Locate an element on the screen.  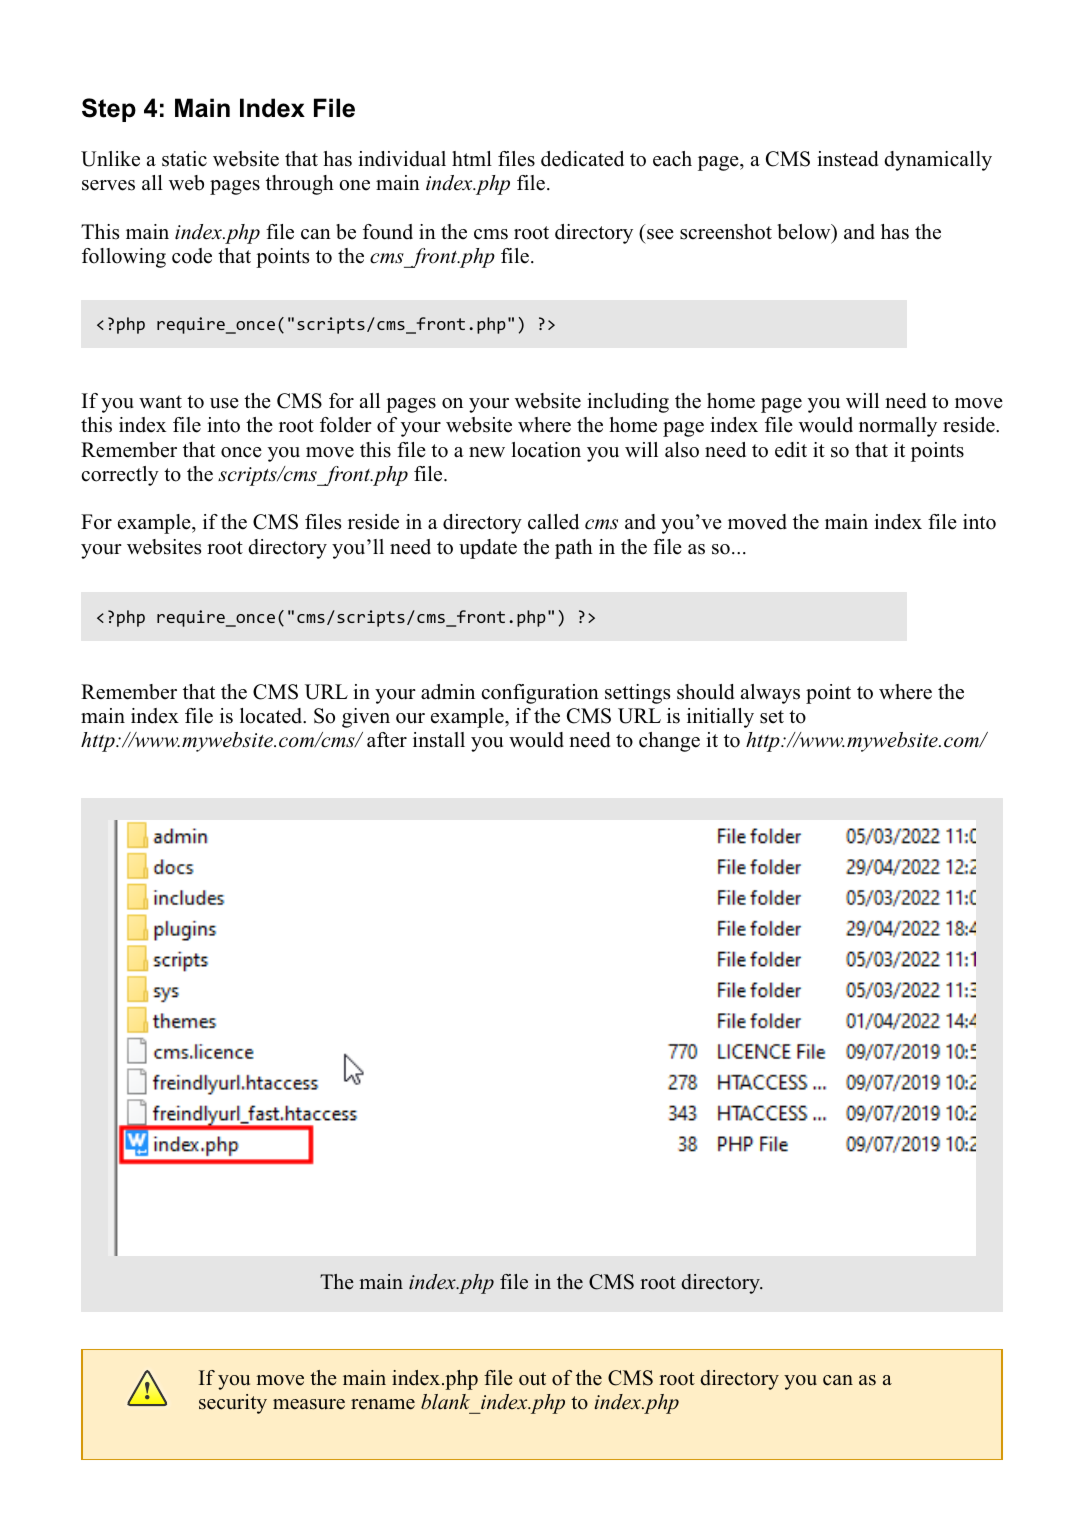
static is located at coordinates (184, 159).
